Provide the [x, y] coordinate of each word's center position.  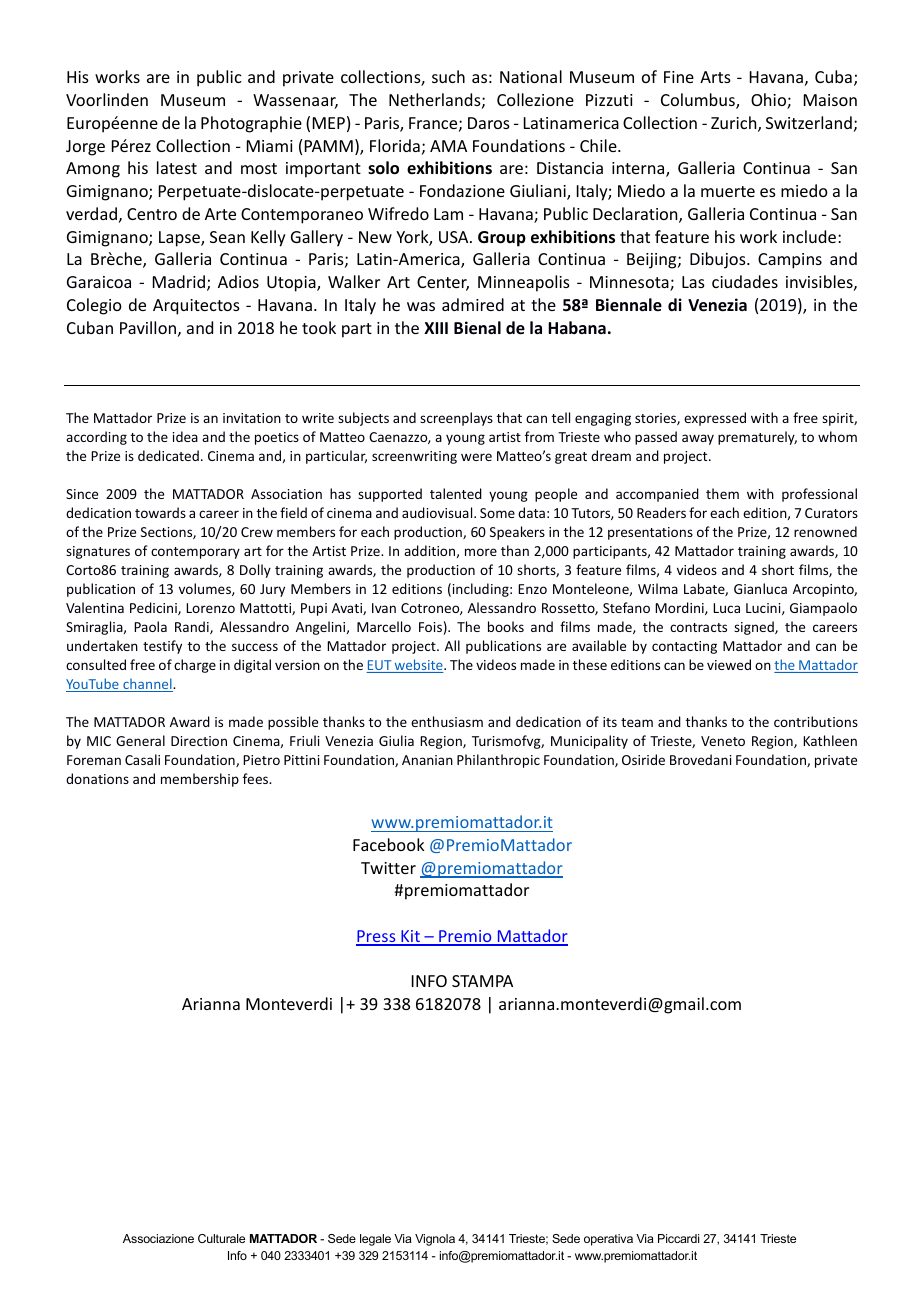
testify [162, 647]
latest [177, 167]
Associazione [158, 1238]
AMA [448, 146]
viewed [729, 664]
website [419, 666]
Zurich [735, 124]
